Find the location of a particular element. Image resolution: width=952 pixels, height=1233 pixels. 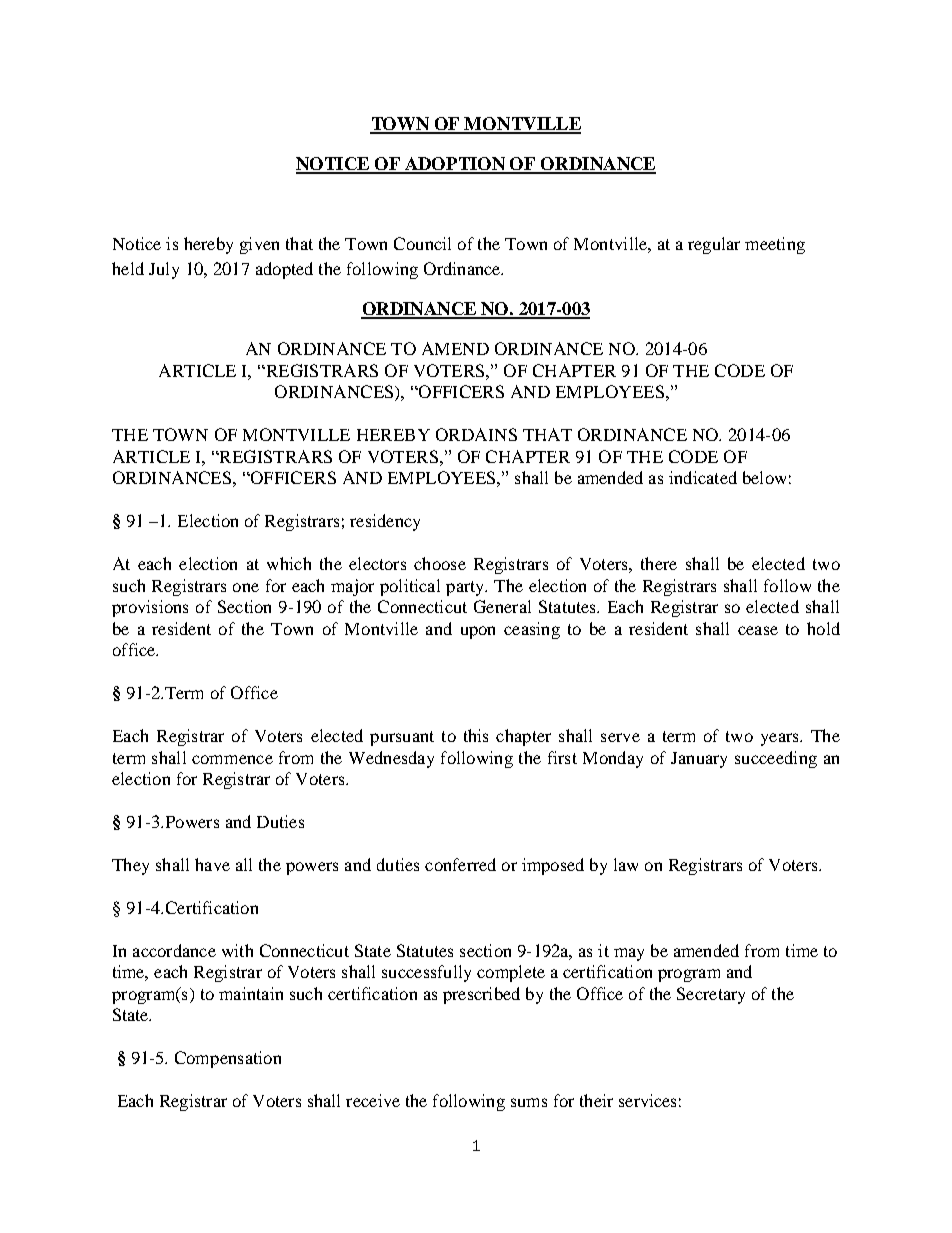

Secretary is located at coordinates (711, 995).
